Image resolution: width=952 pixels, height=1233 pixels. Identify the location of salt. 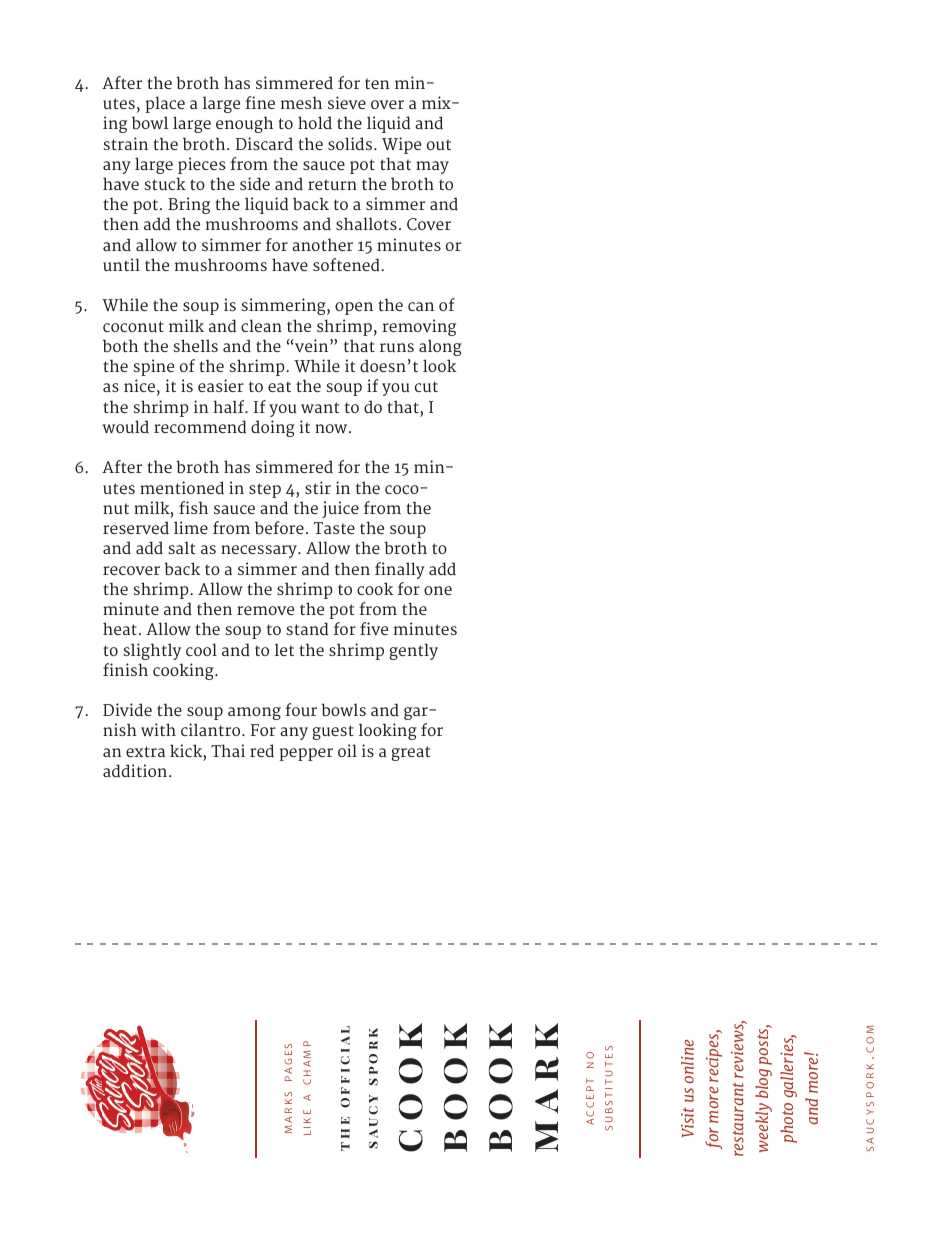
(181, 547).
